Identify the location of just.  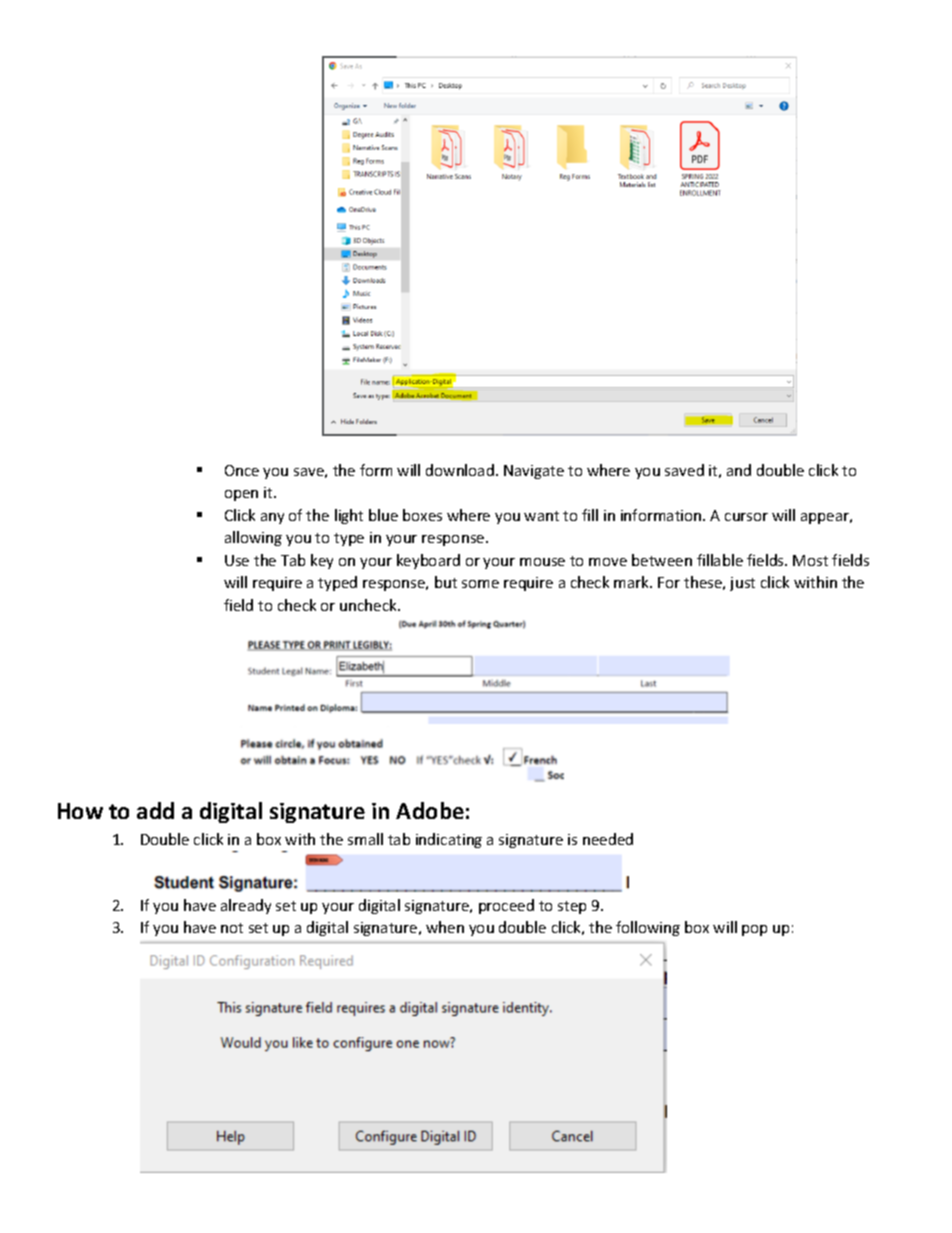
(742, 584).
